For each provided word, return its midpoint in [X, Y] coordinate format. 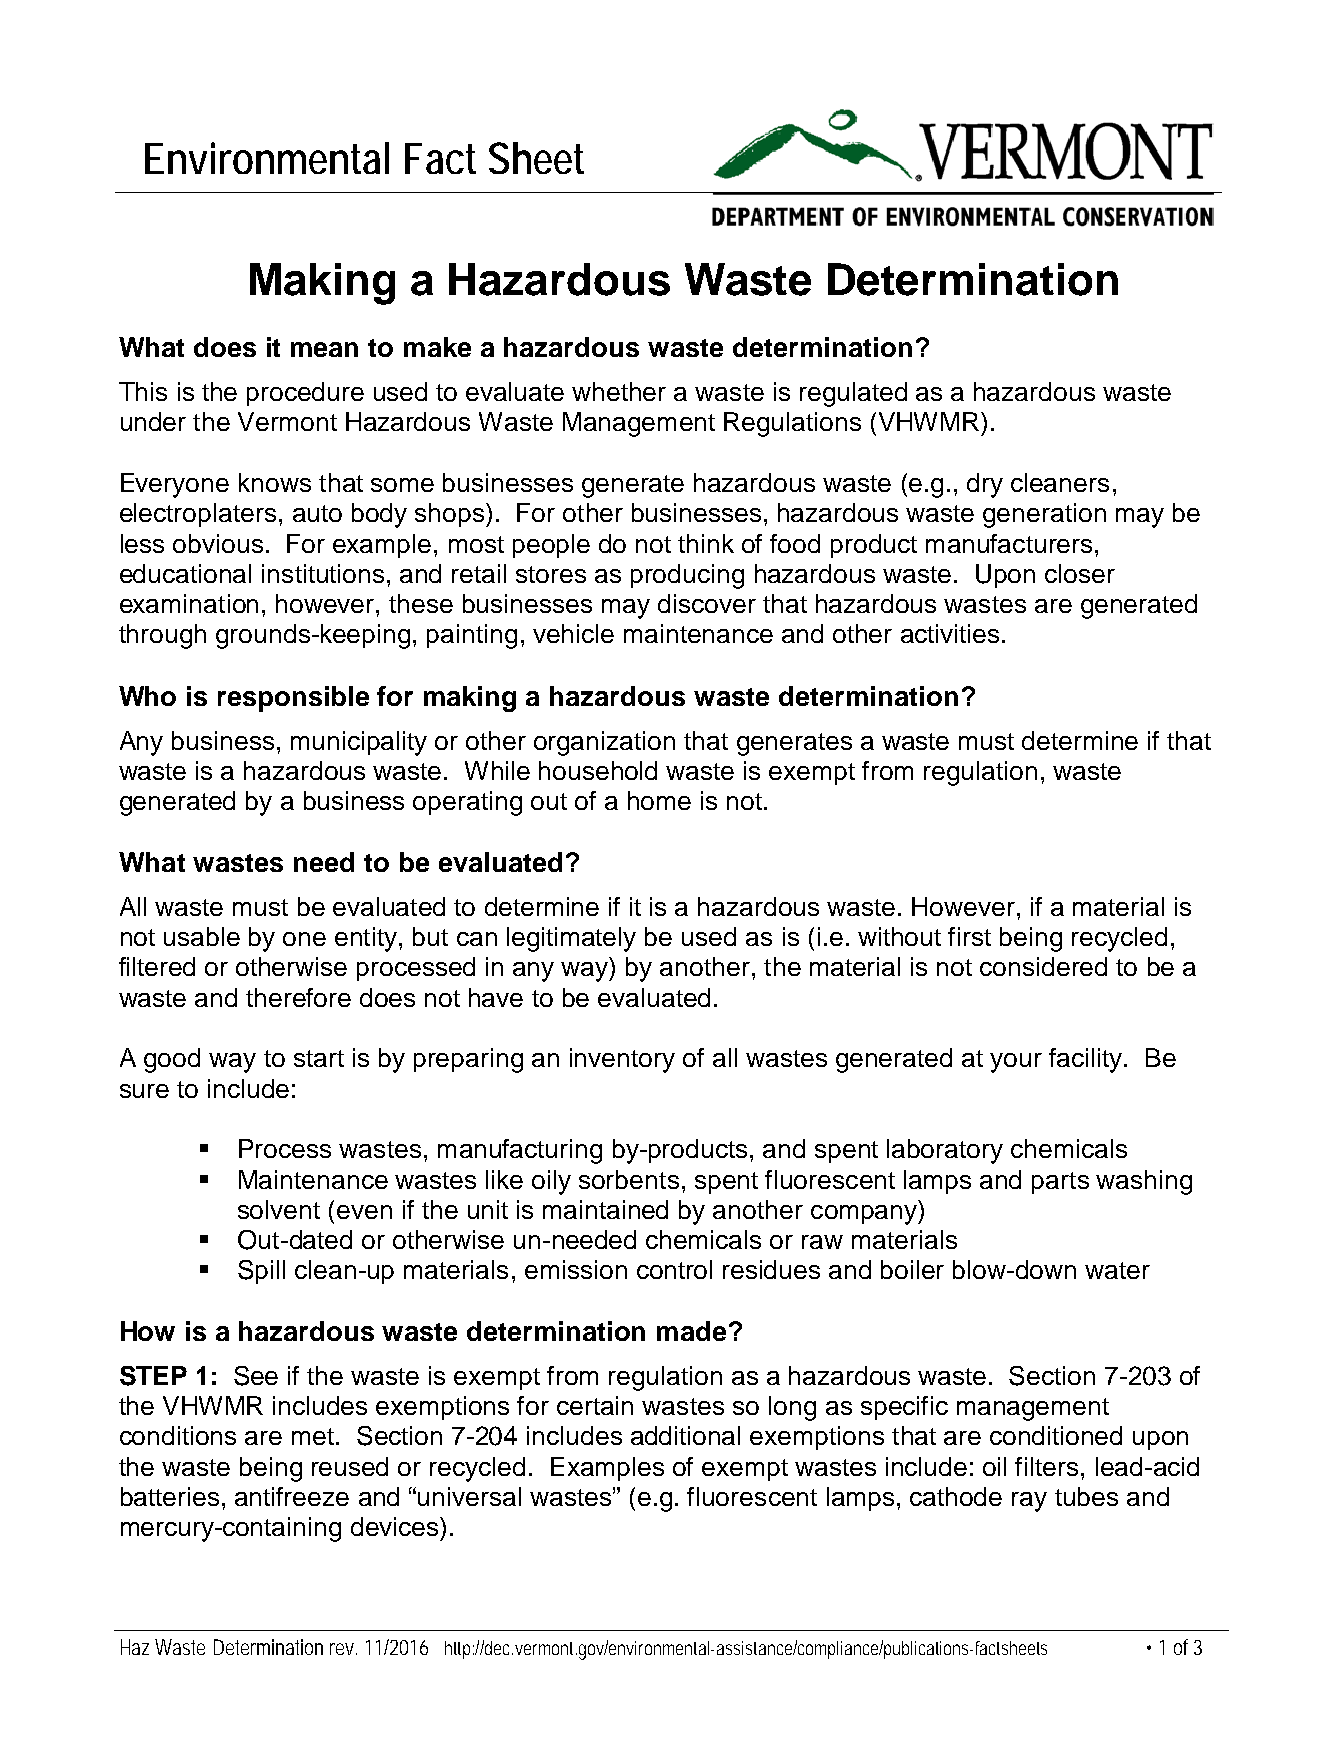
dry [985, 485]
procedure [305, 394]
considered [1043, 966]
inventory [622, 1060]
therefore [298, 997]
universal [469, 1496]
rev [342, 1649]
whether [619, 391]
